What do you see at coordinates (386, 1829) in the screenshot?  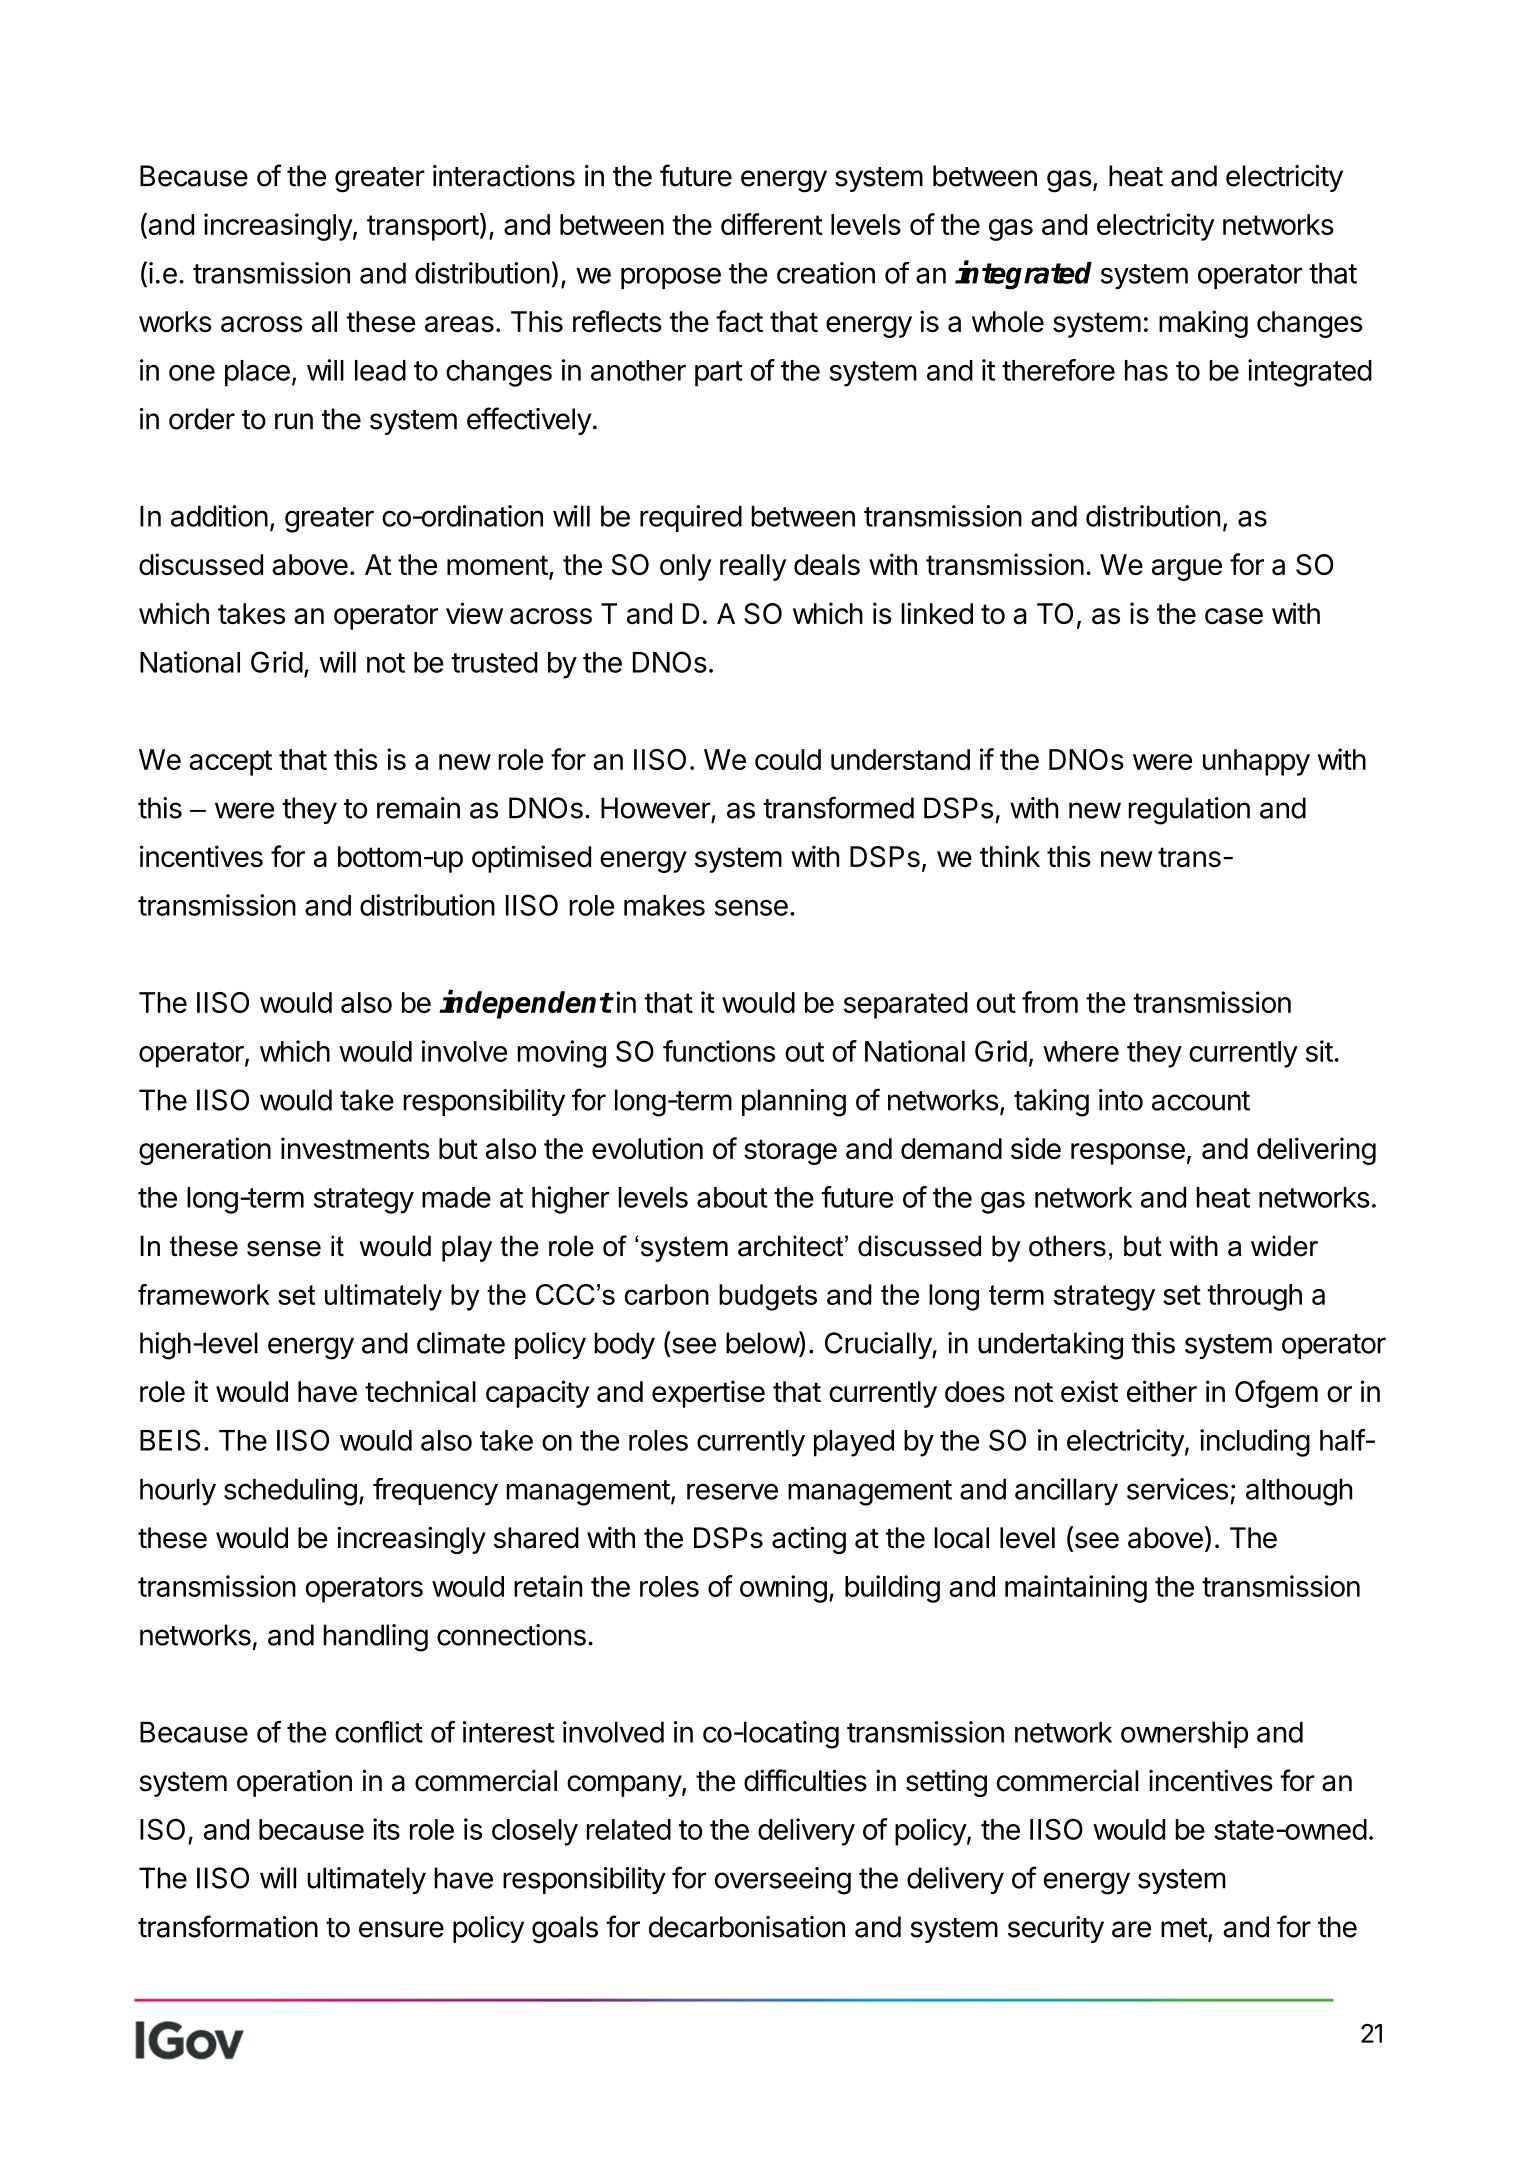 I see `its` at bounding box center [386, 1829].
